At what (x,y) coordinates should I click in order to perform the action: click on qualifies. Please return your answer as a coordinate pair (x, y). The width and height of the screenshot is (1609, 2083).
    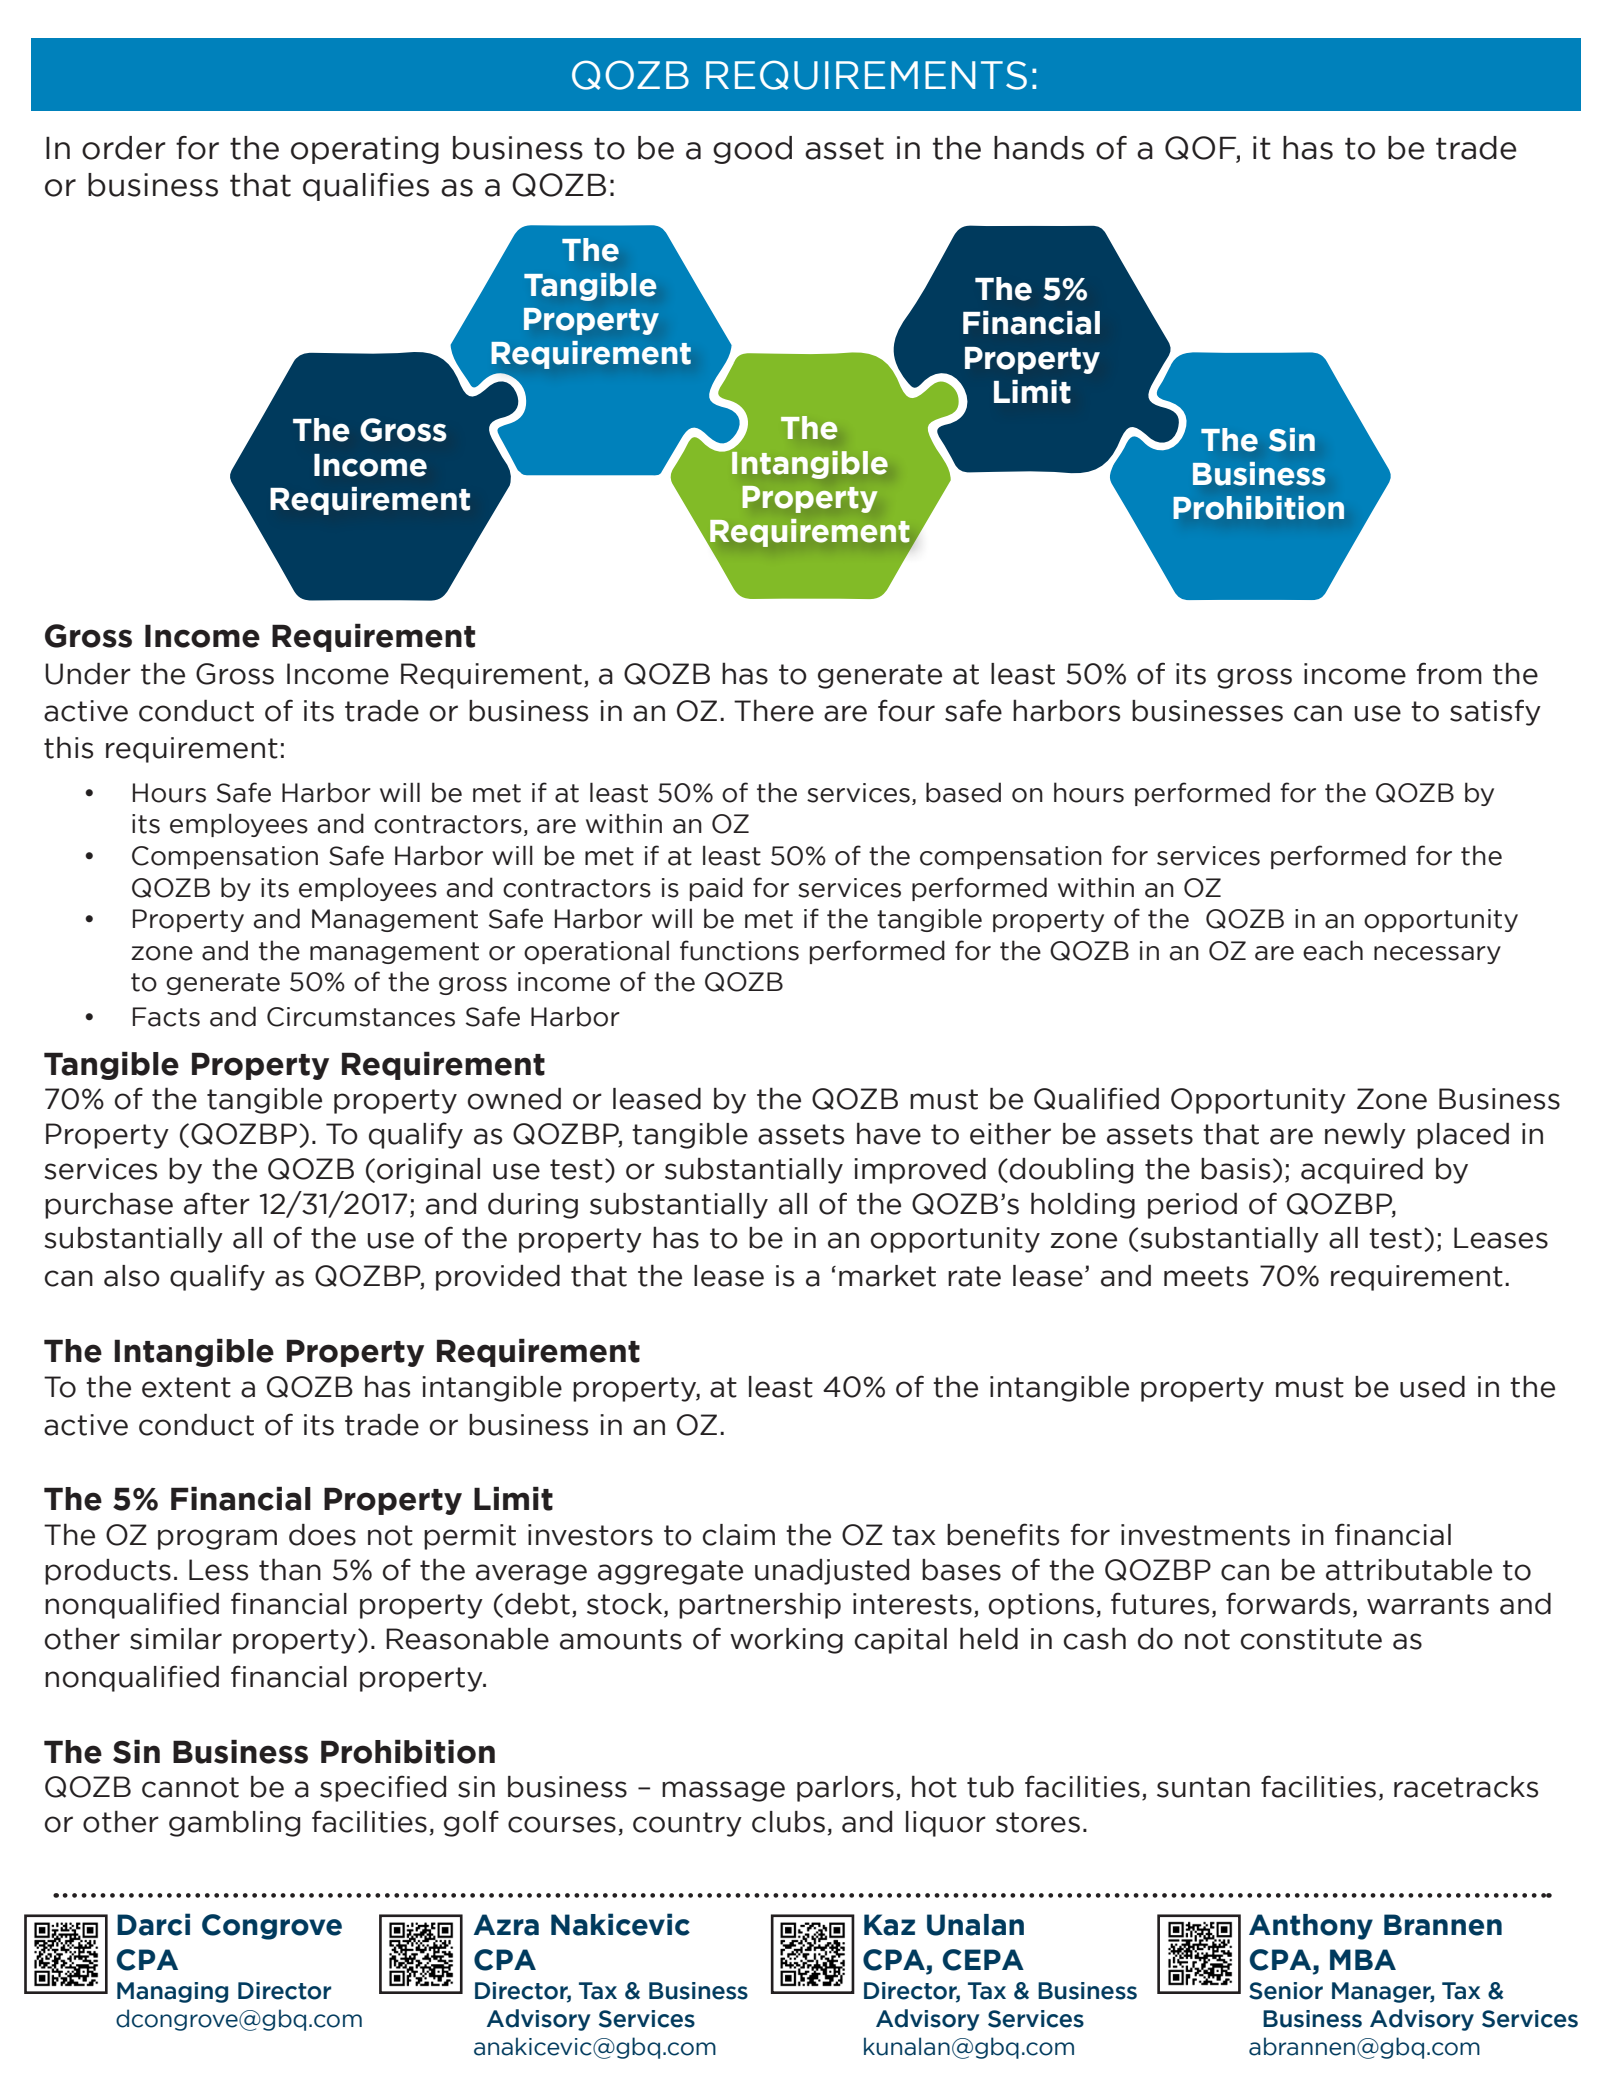
    Looking at the image, I should click on (366, 187).
